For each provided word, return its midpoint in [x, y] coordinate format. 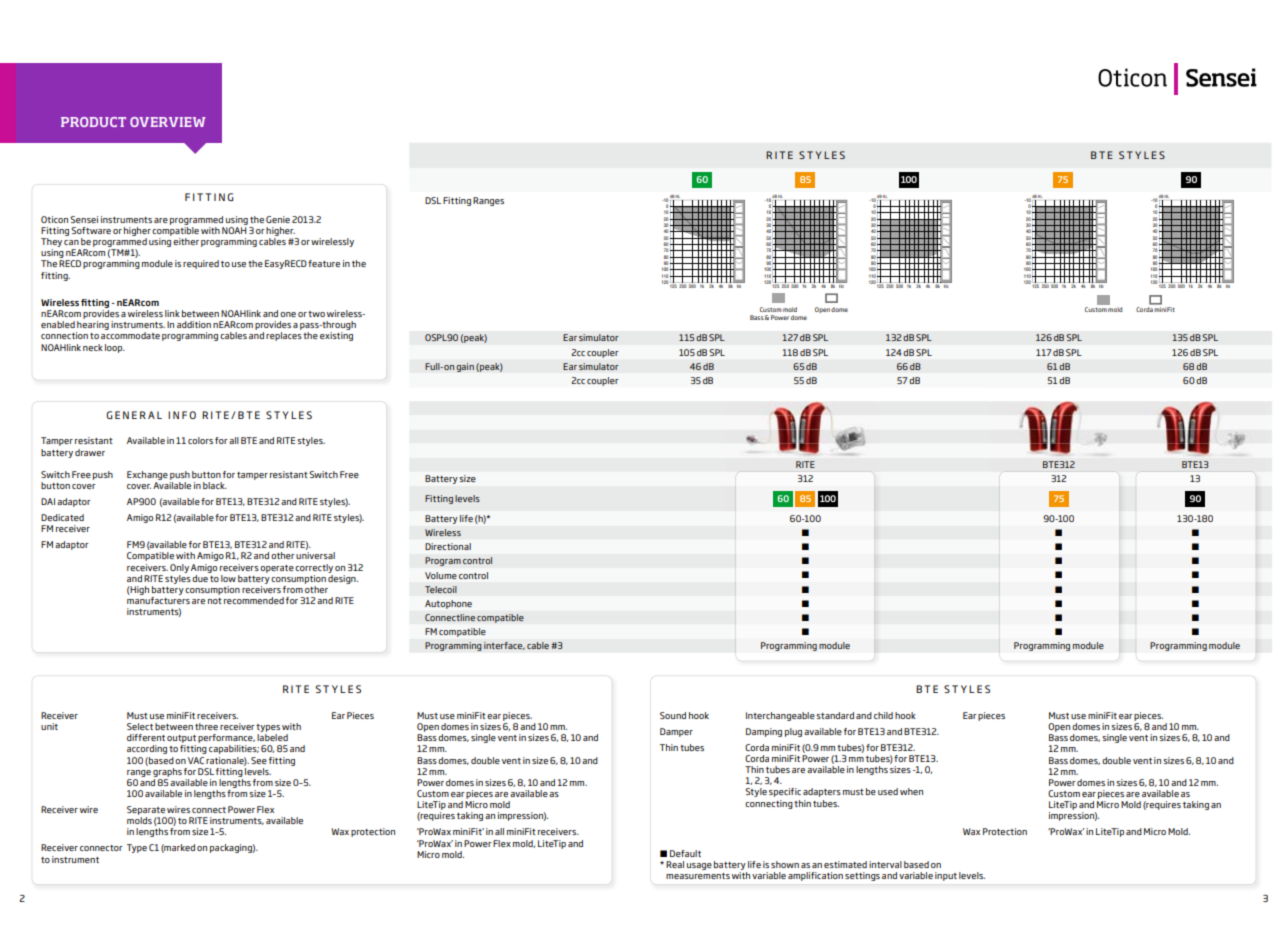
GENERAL [134, 415]
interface [504, 646]
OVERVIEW [167, 122]
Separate [146, 810]
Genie [278, 219]
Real [675, 864]
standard [835, 715]
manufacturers [158, 600]
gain [465, 367]
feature [324, 263]
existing [336, 336]
